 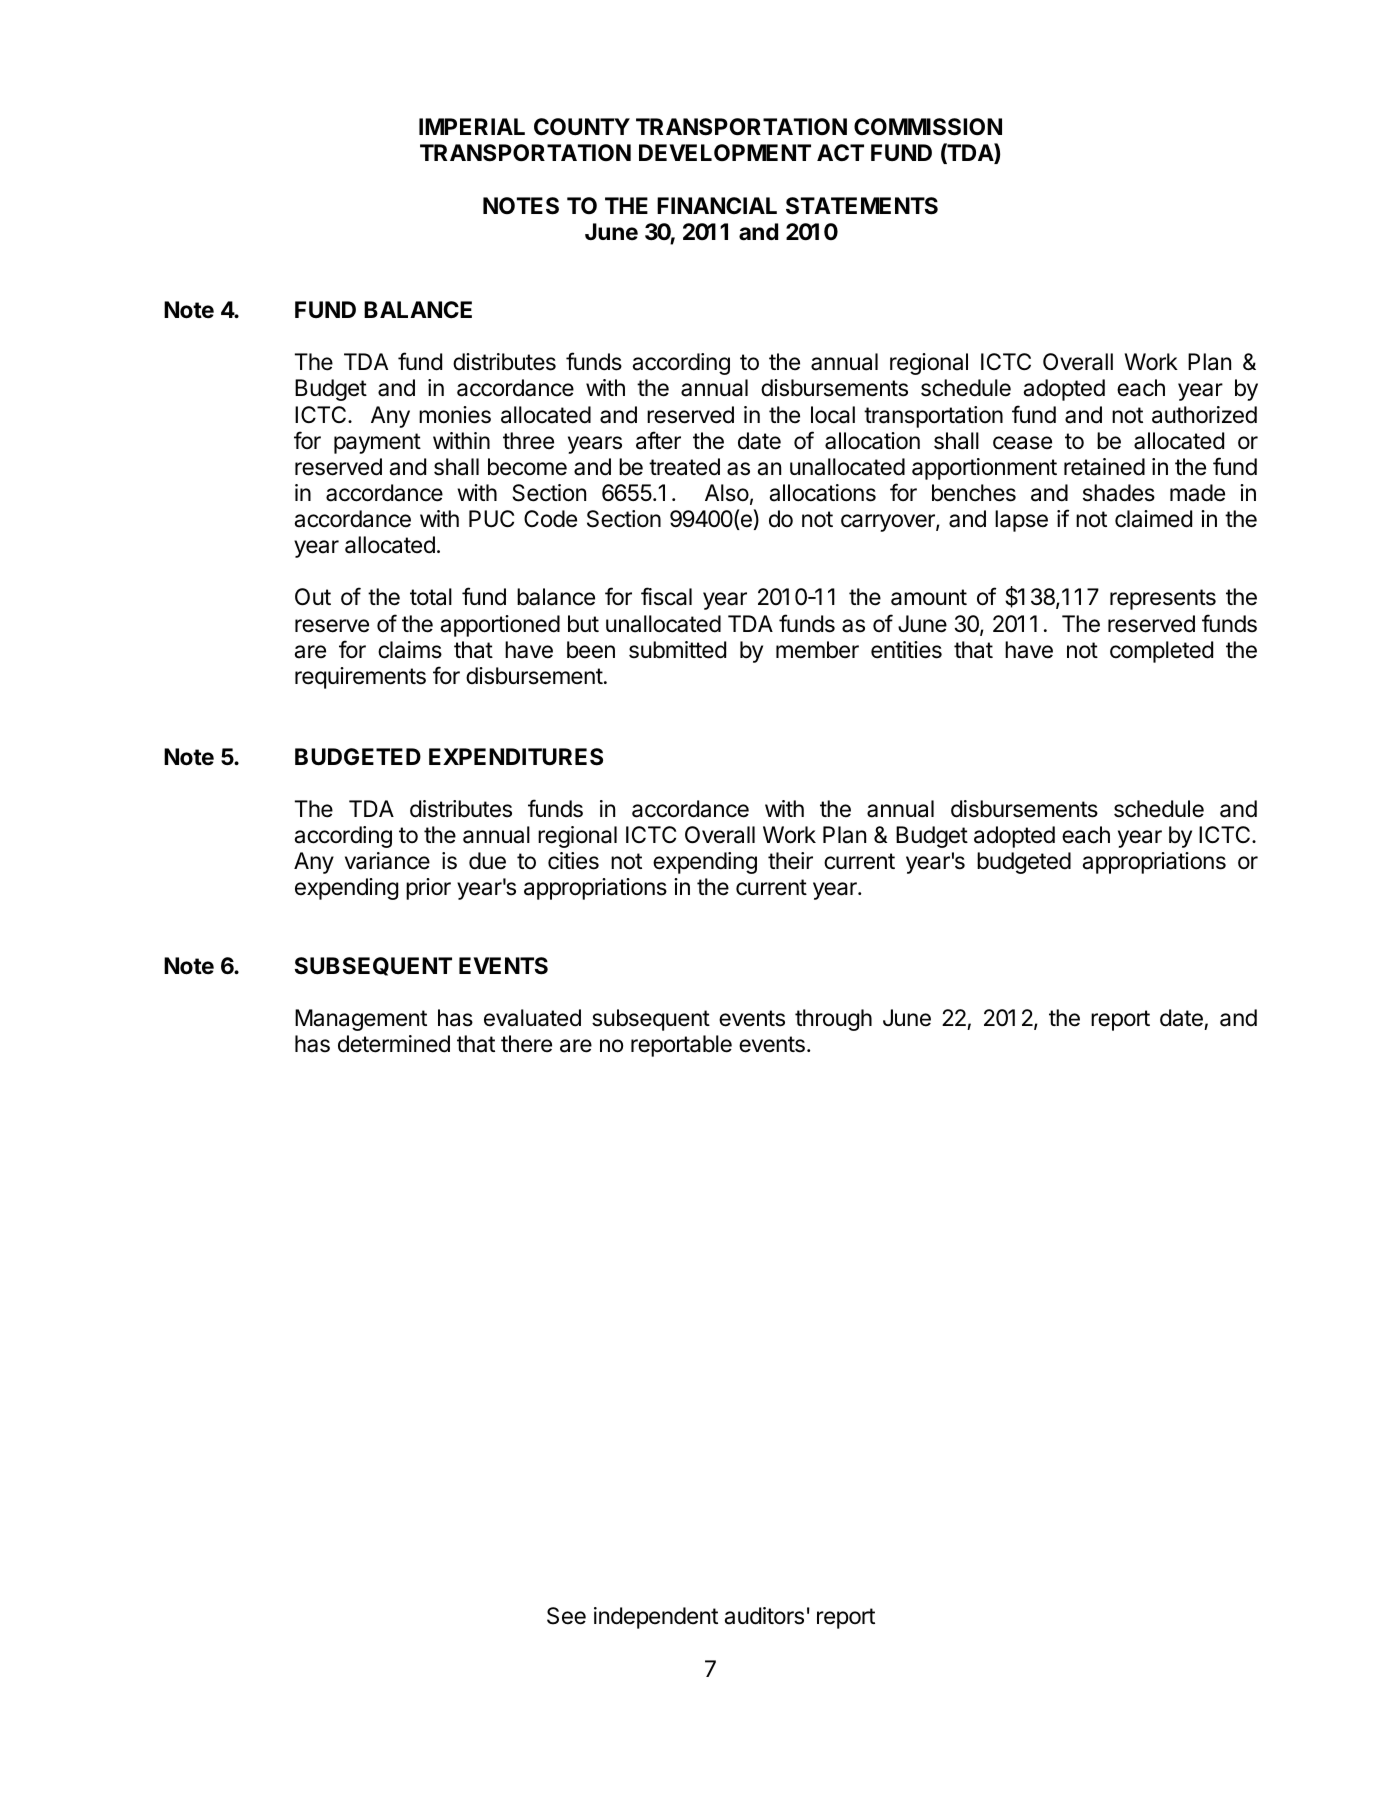 I want to click on IMPERIAL, so click(x=472, y=126).
